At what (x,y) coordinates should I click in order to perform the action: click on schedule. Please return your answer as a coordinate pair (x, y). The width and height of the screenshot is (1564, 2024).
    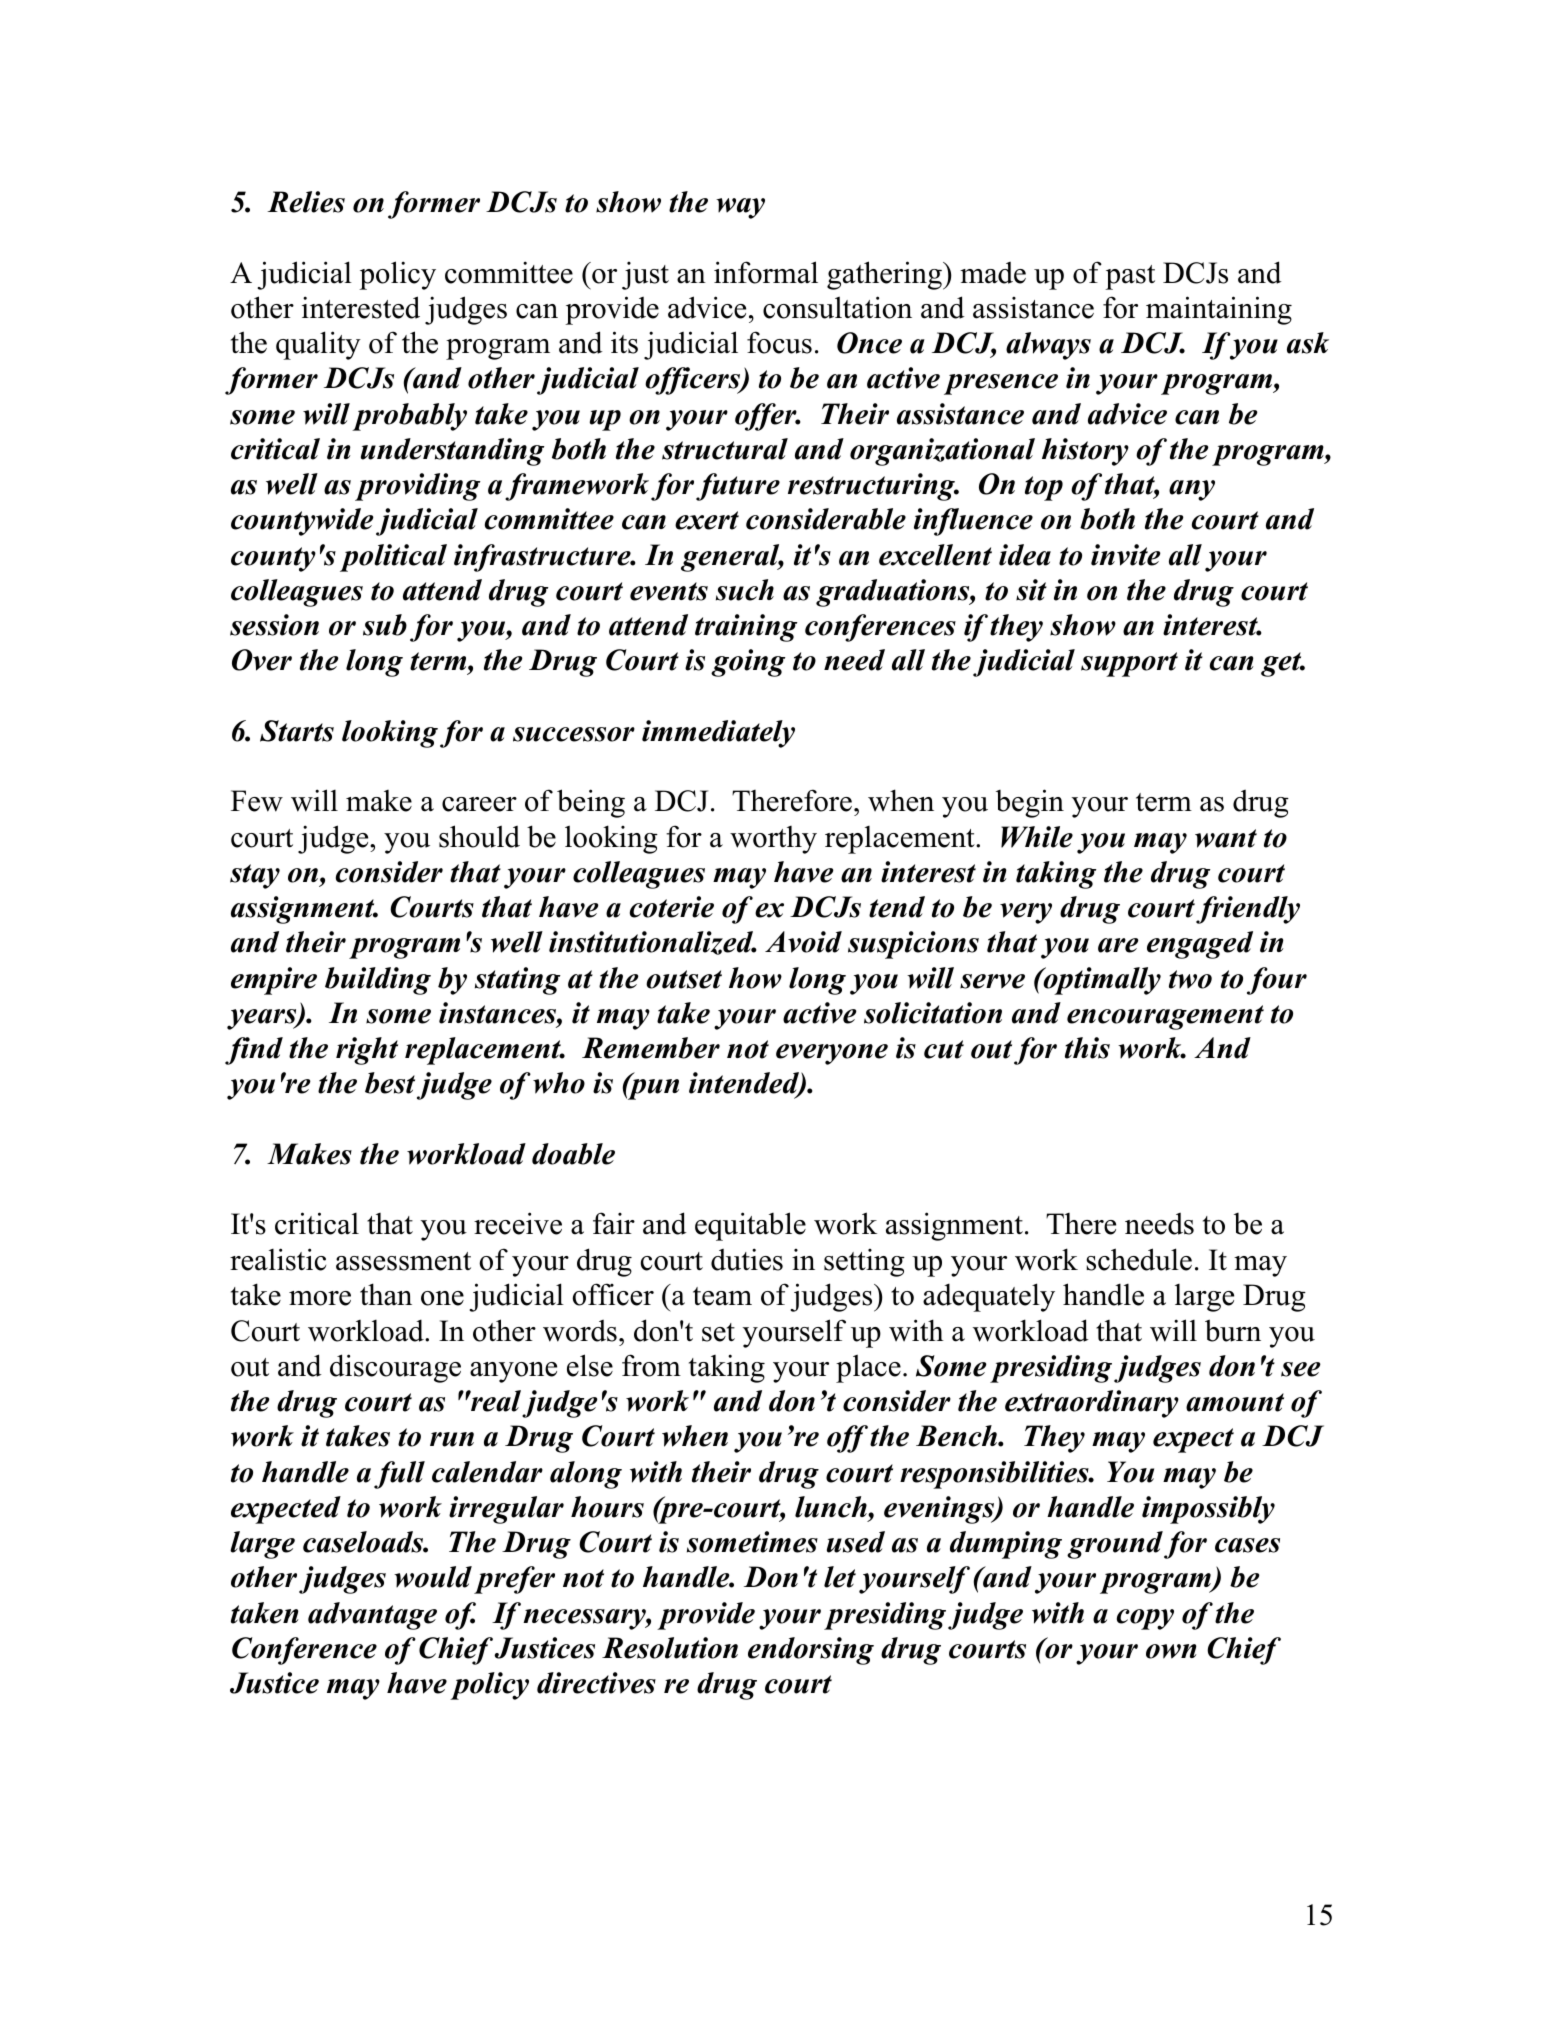
    Looking at the image, I should click on (1139, 1259).
